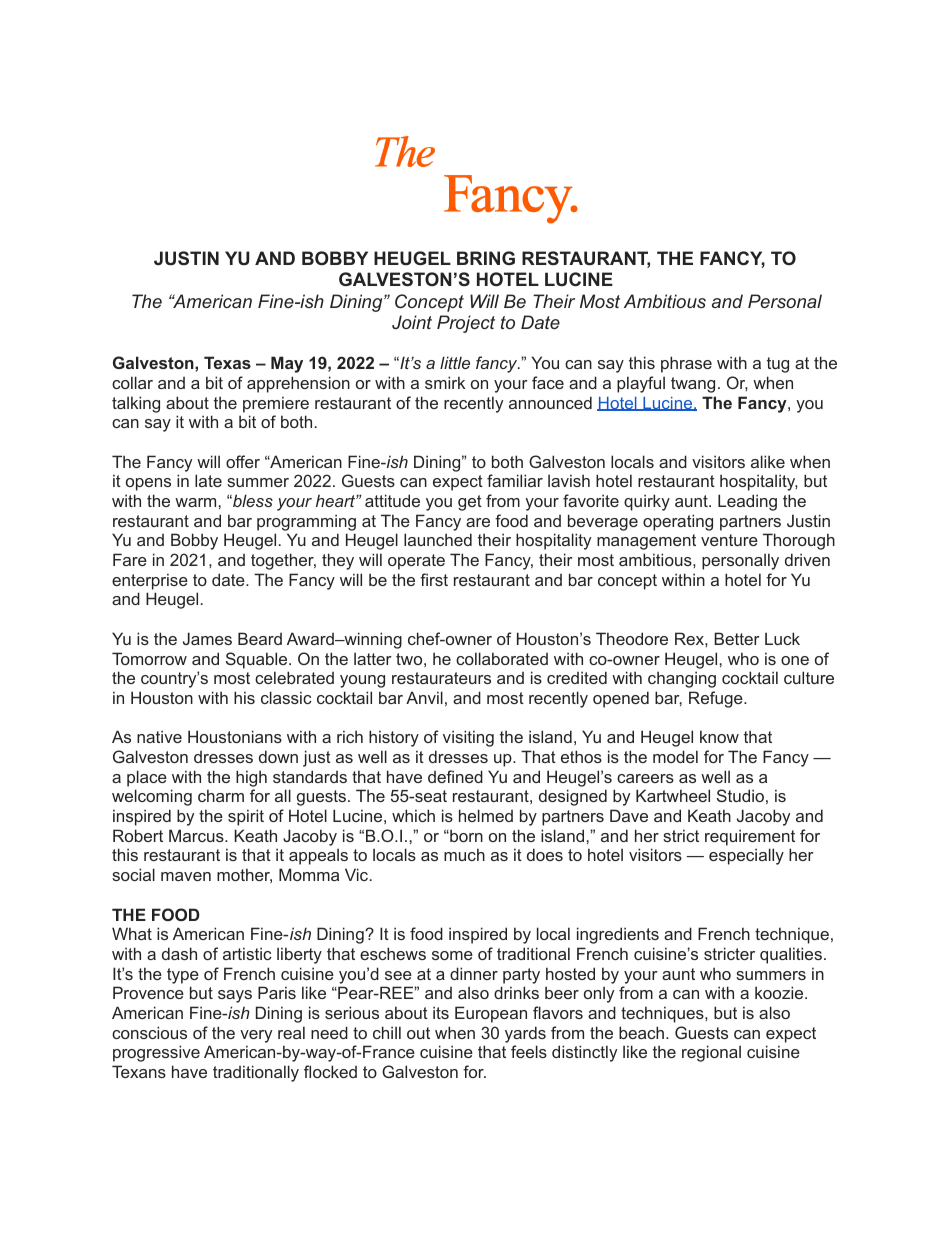 The image size is (952, 1233). Describe the element at coordinates (256, 1036) in the document. I see `very` at that location.
